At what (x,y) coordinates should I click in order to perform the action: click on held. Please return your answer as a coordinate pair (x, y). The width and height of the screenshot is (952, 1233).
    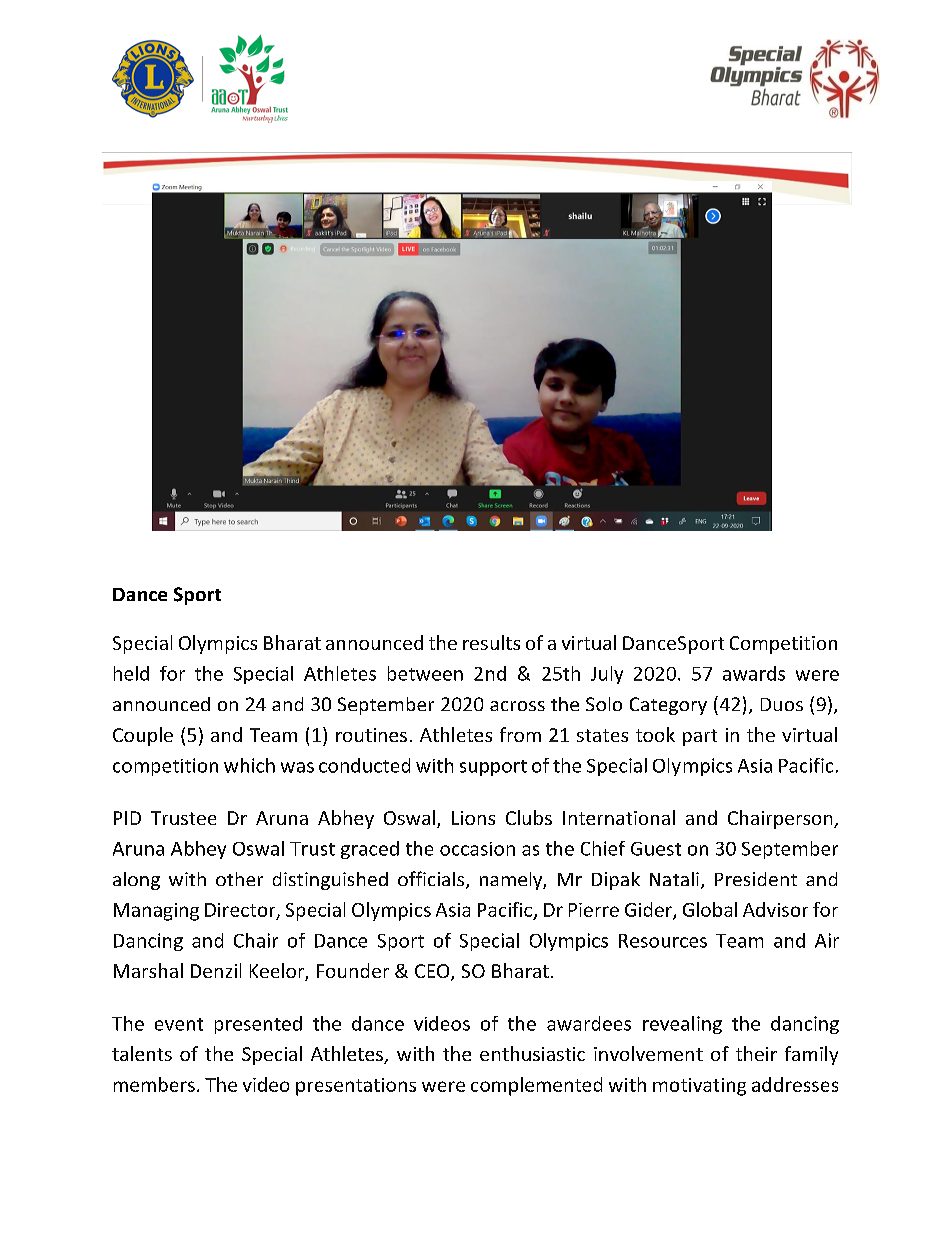
    Looking at the image, I should click on (131, 673).
